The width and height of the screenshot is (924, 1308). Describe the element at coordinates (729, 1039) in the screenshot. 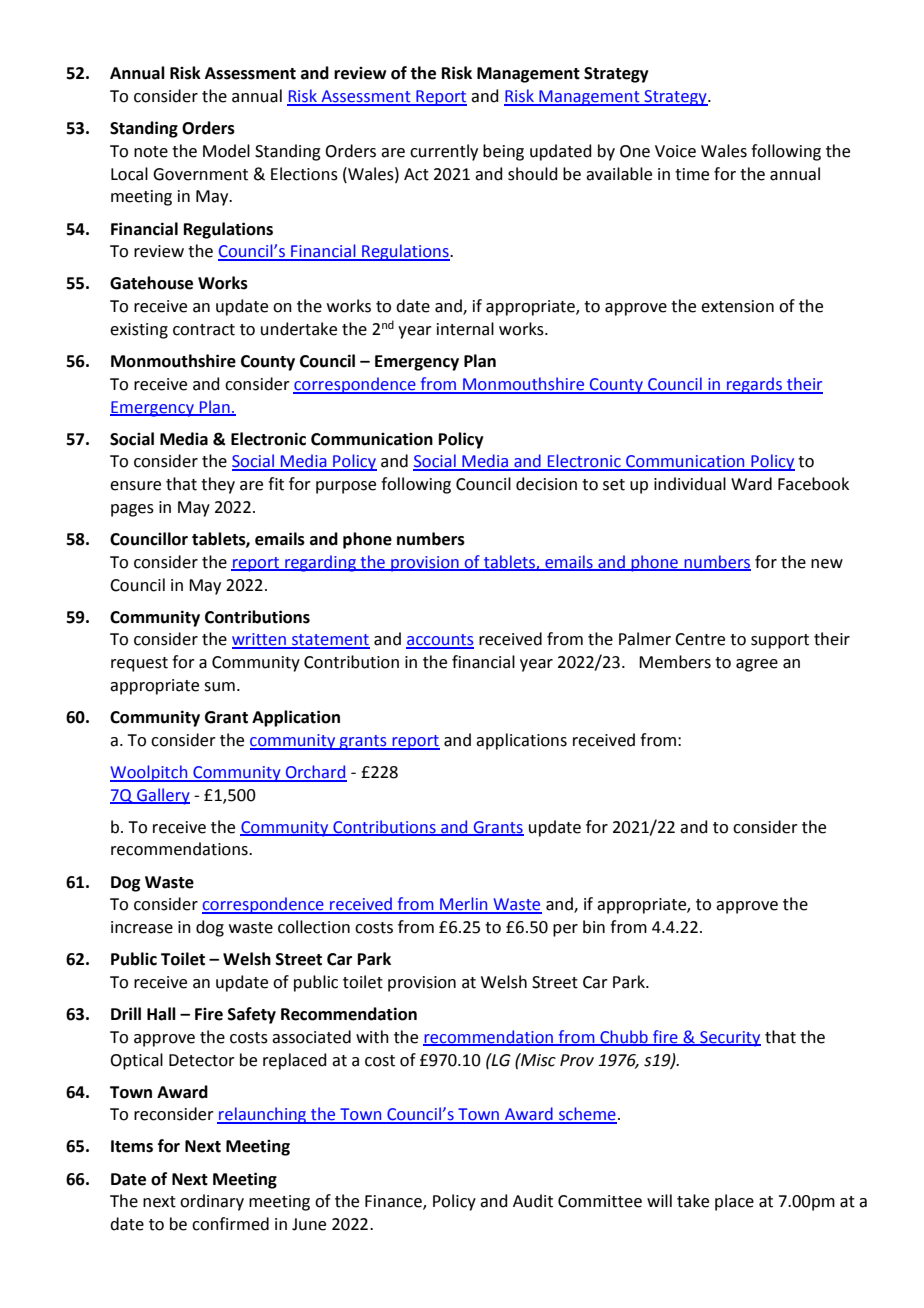

I see `Security` at that location.
